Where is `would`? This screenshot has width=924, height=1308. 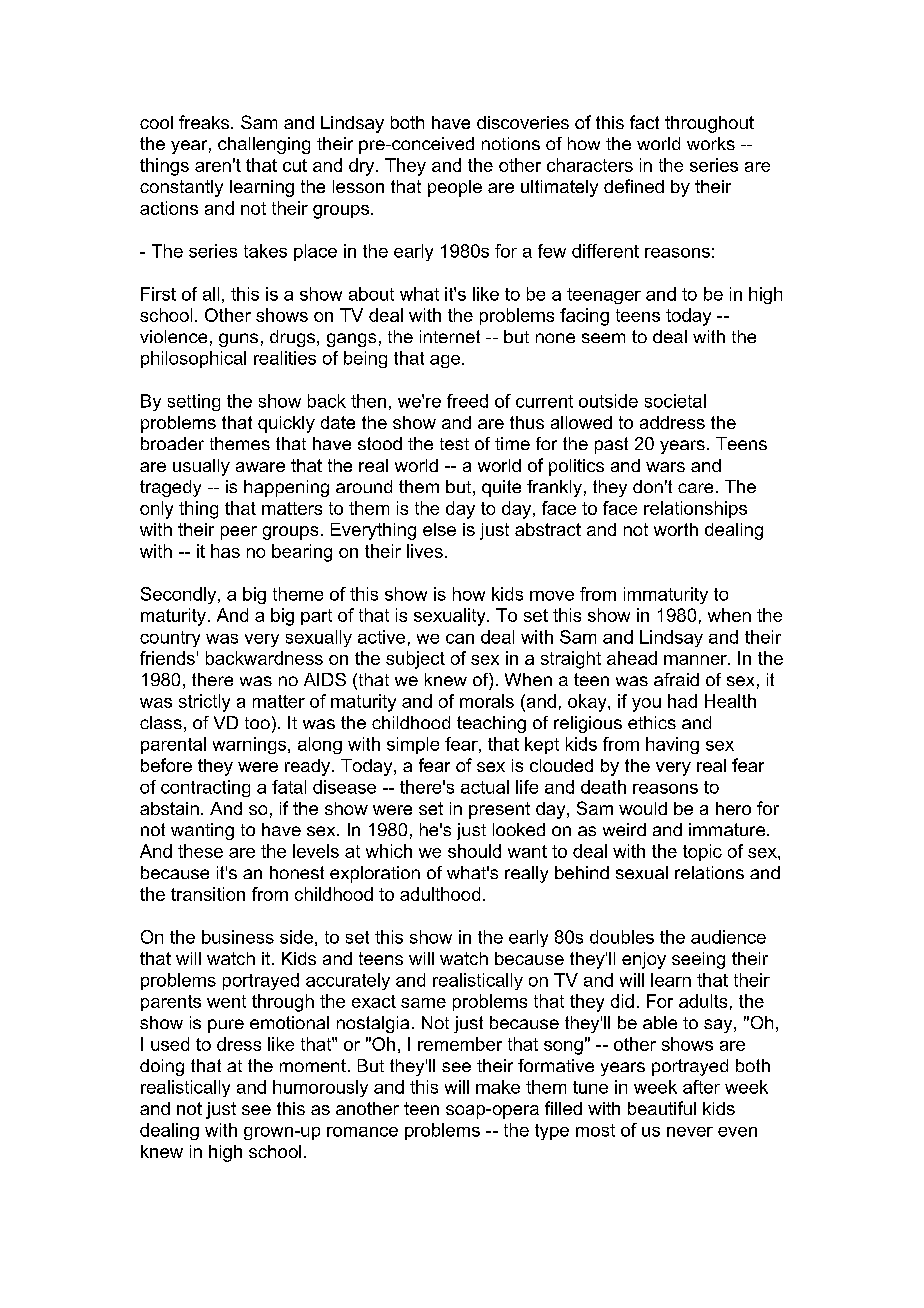 would is located at coordinates (643, 808).
